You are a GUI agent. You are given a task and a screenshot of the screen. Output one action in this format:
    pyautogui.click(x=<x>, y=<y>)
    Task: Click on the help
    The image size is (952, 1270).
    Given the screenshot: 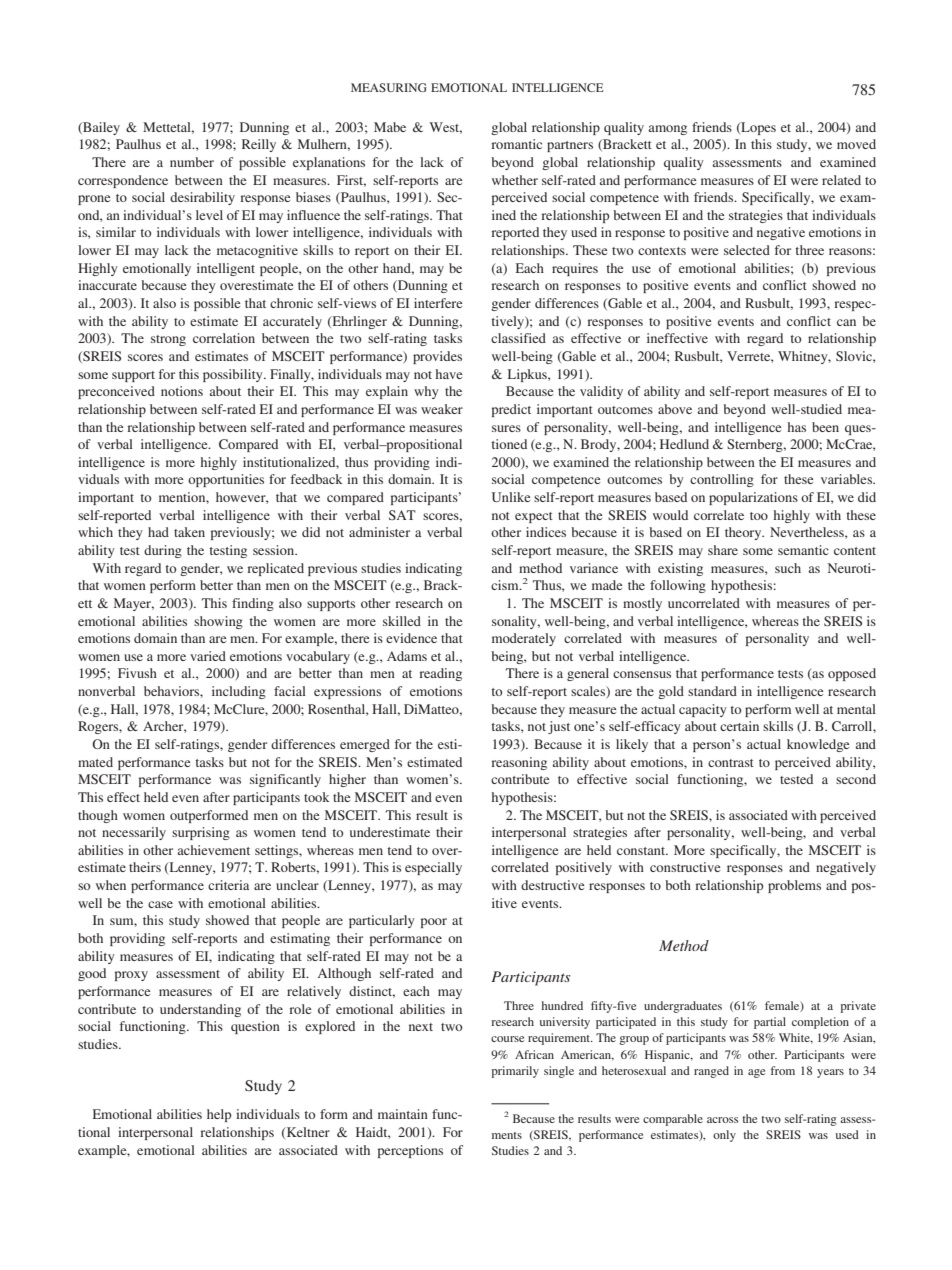 What is the action you would take?
    pyautogui.click(x=219, y=1115)
